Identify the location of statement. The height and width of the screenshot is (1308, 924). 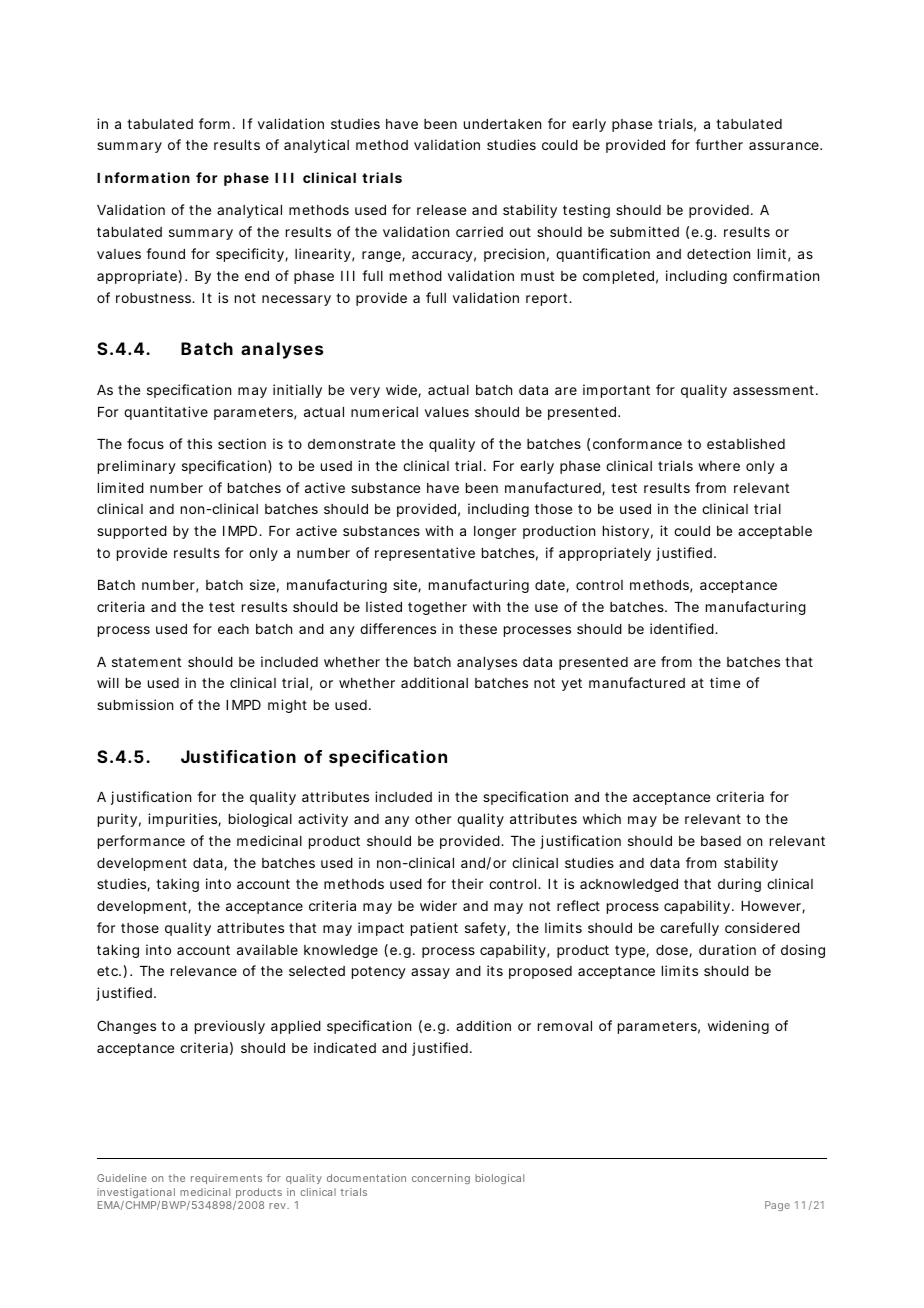
(146, 662).
